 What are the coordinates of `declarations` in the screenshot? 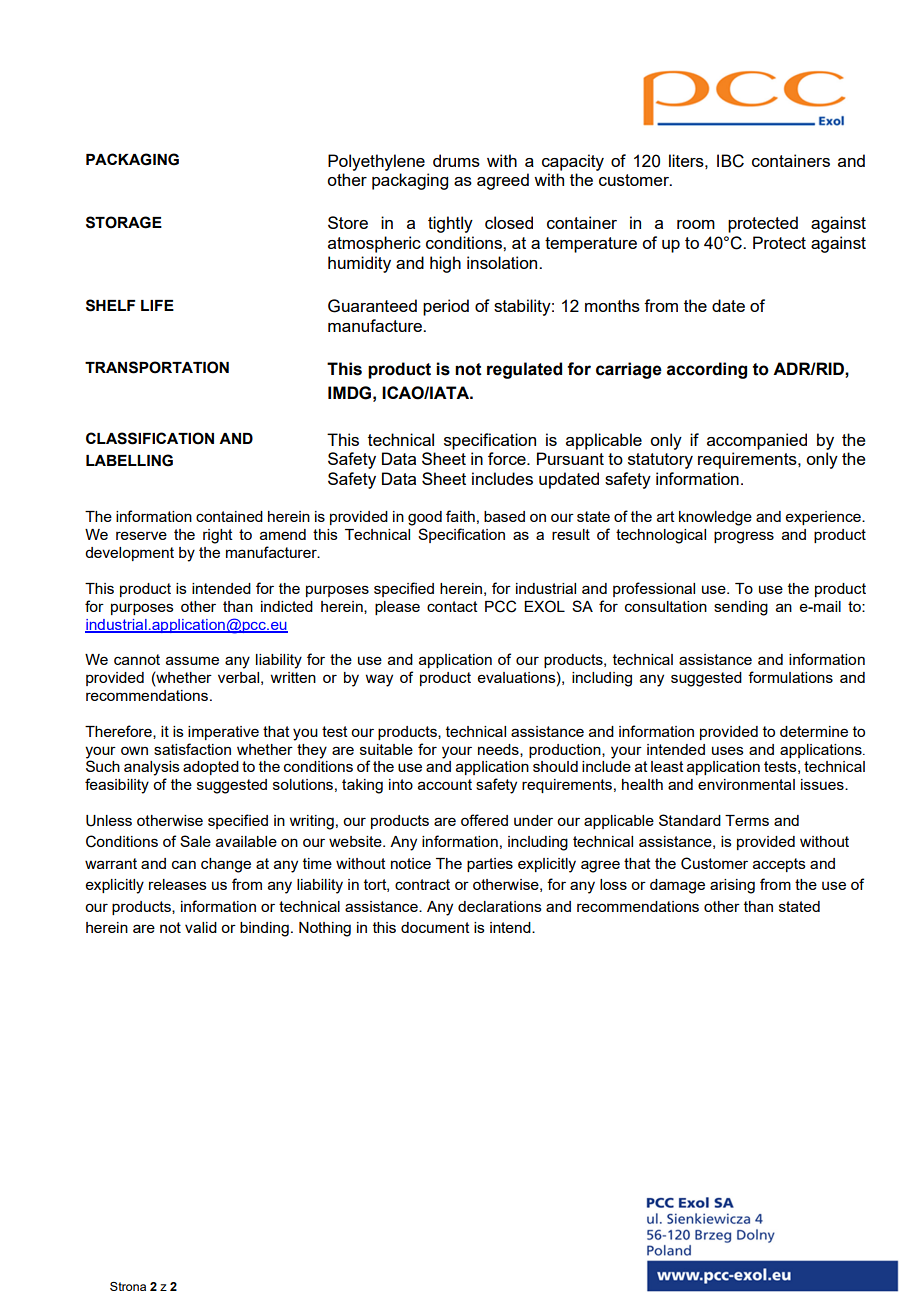 It's located at (500, 906).
